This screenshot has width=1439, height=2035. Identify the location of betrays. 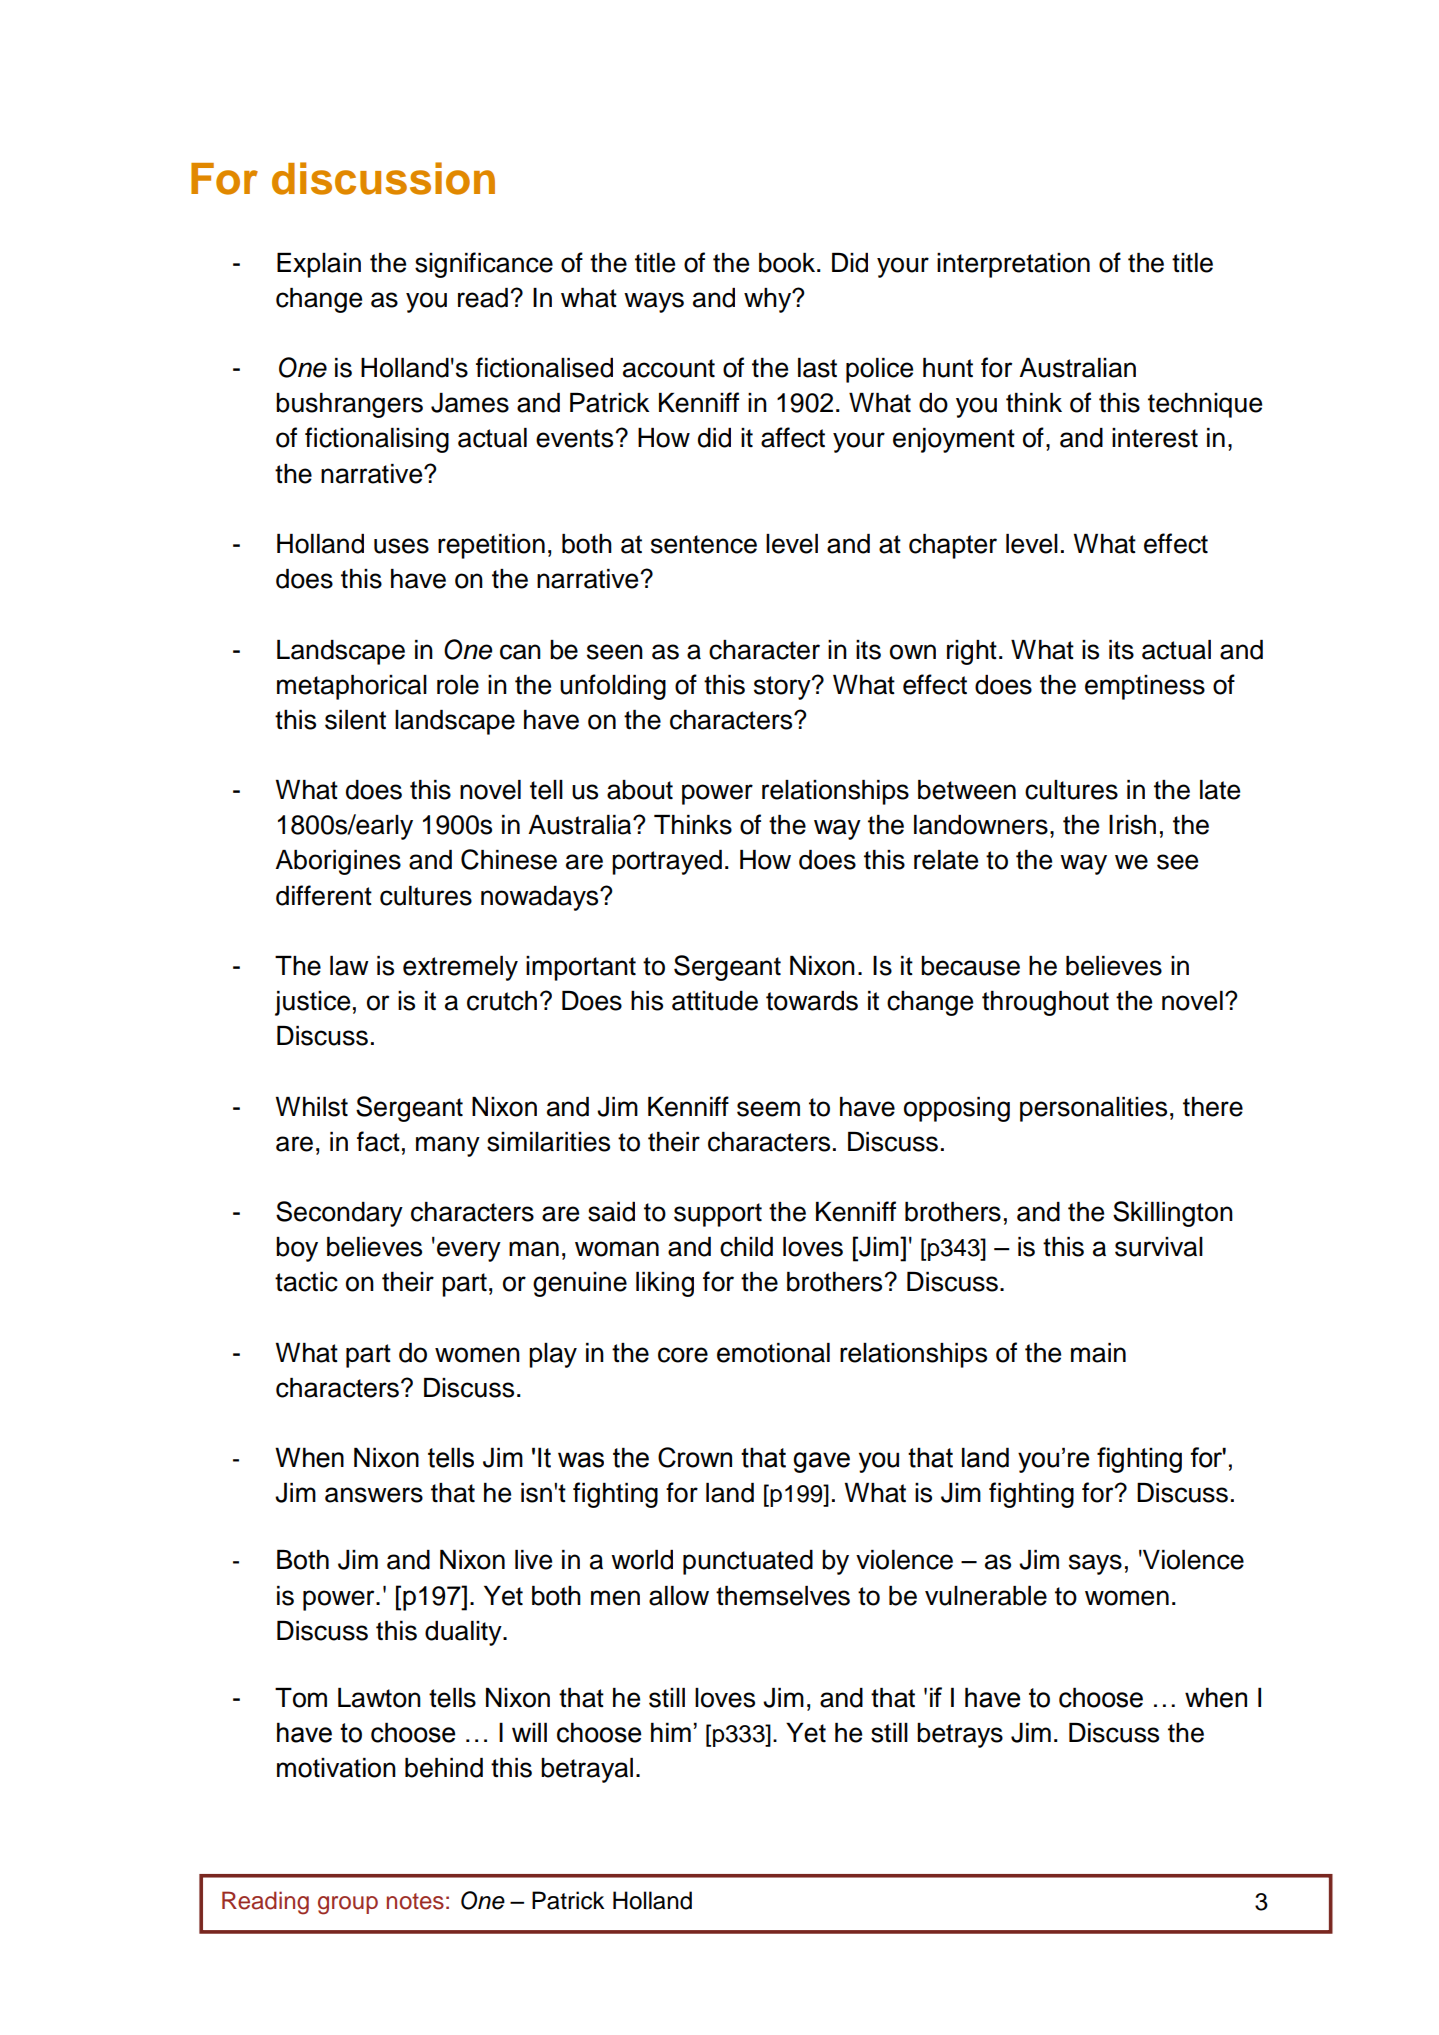
(960, 1735).
